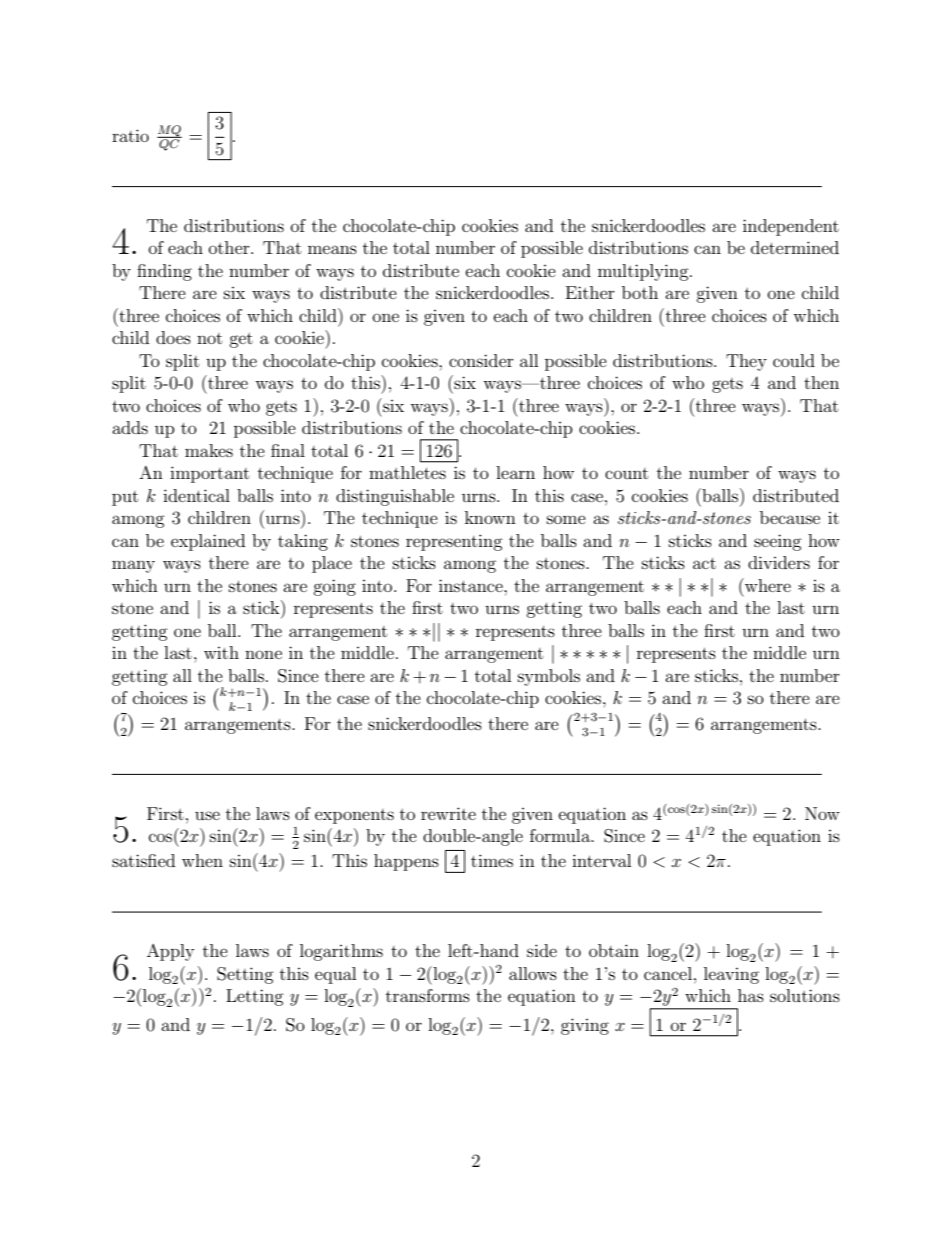 This screenshot has height=1233, width=952. I want to click on independent, so click(791, 227).
